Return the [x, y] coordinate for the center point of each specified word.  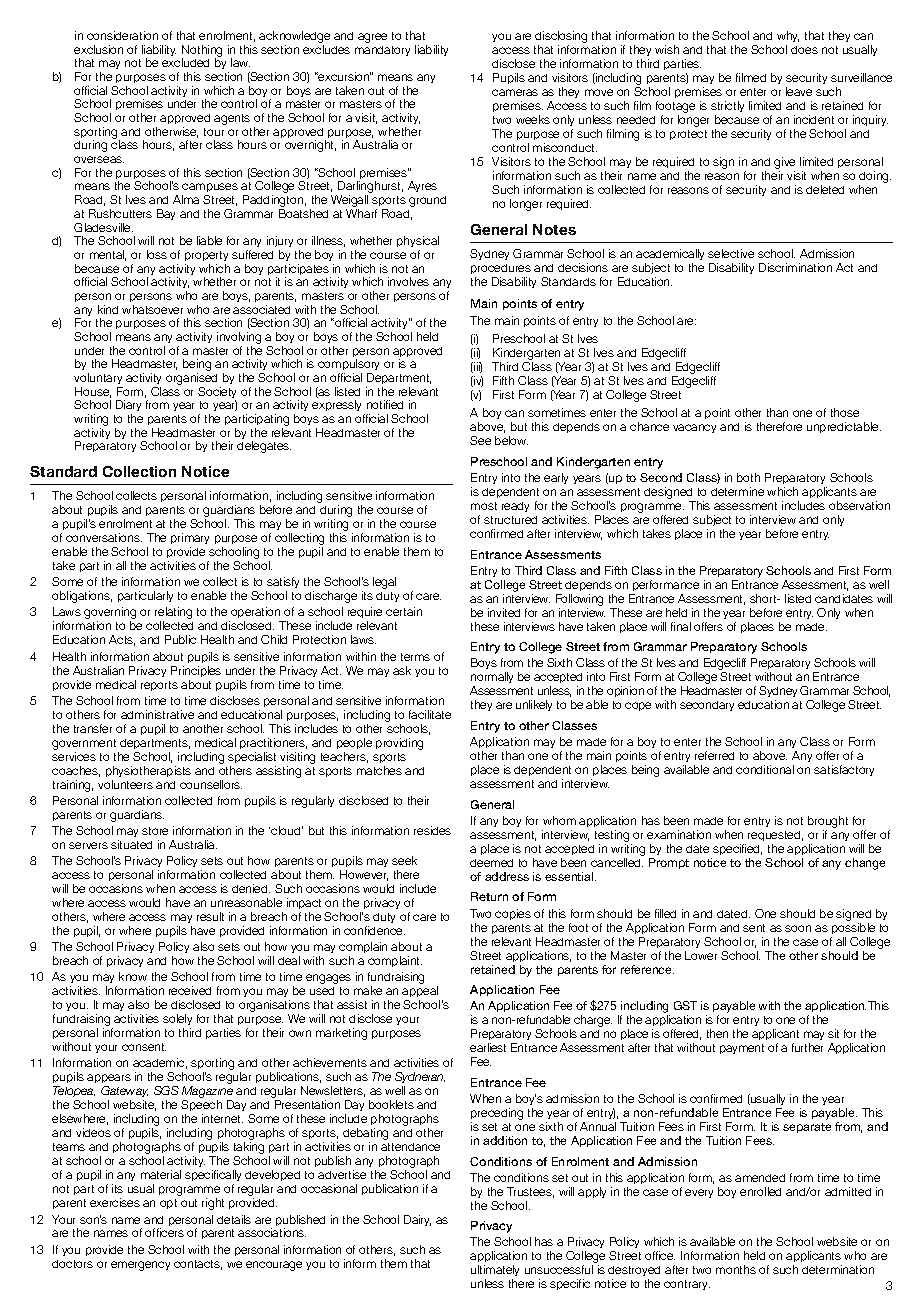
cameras [515, 92]
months [736, 1269]
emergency [140, 1266]
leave [799, 91]
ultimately [495, 1272]
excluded [185, 62]
